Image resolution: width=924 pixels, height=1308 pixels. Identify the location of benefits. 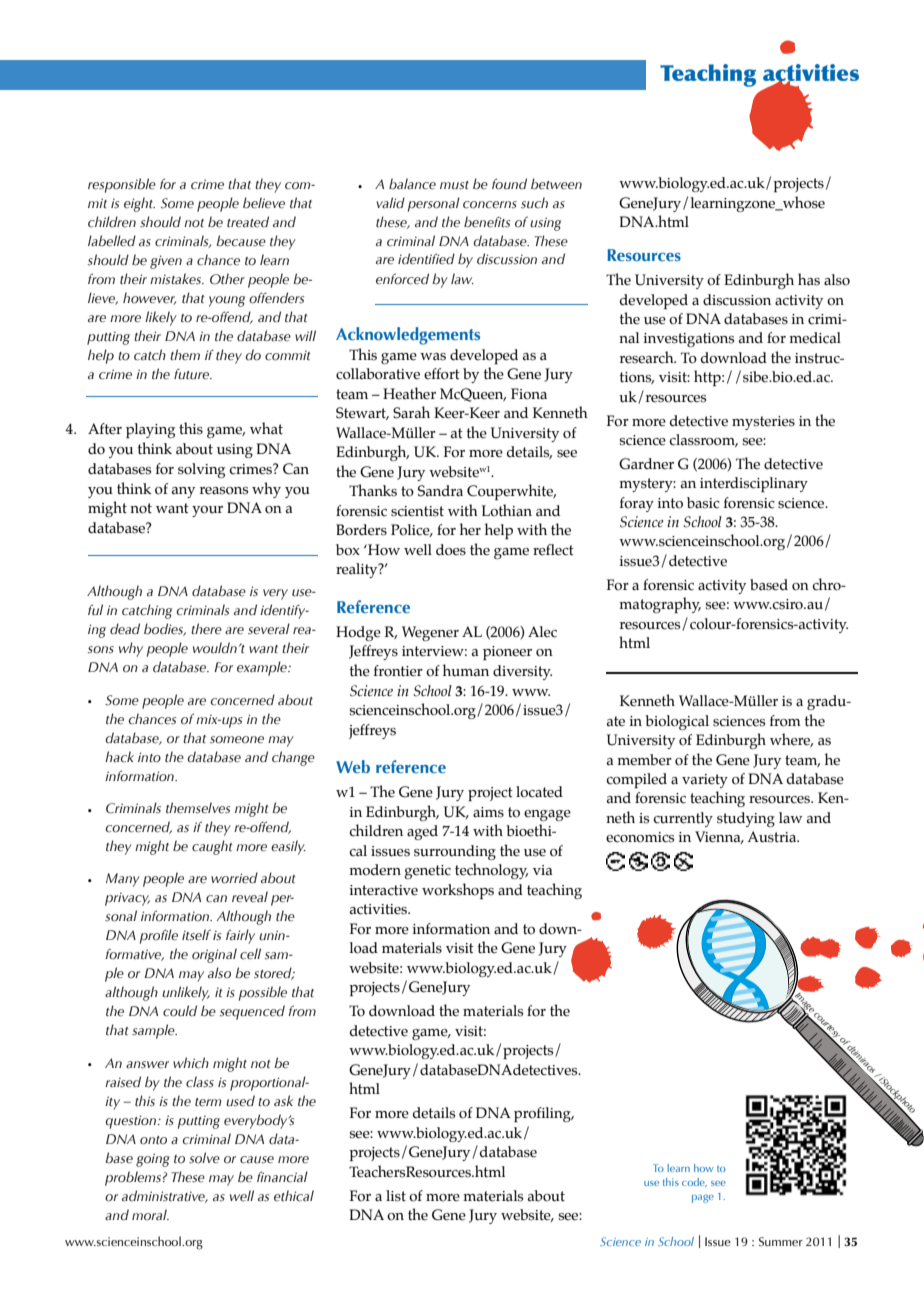
(487, 222).
